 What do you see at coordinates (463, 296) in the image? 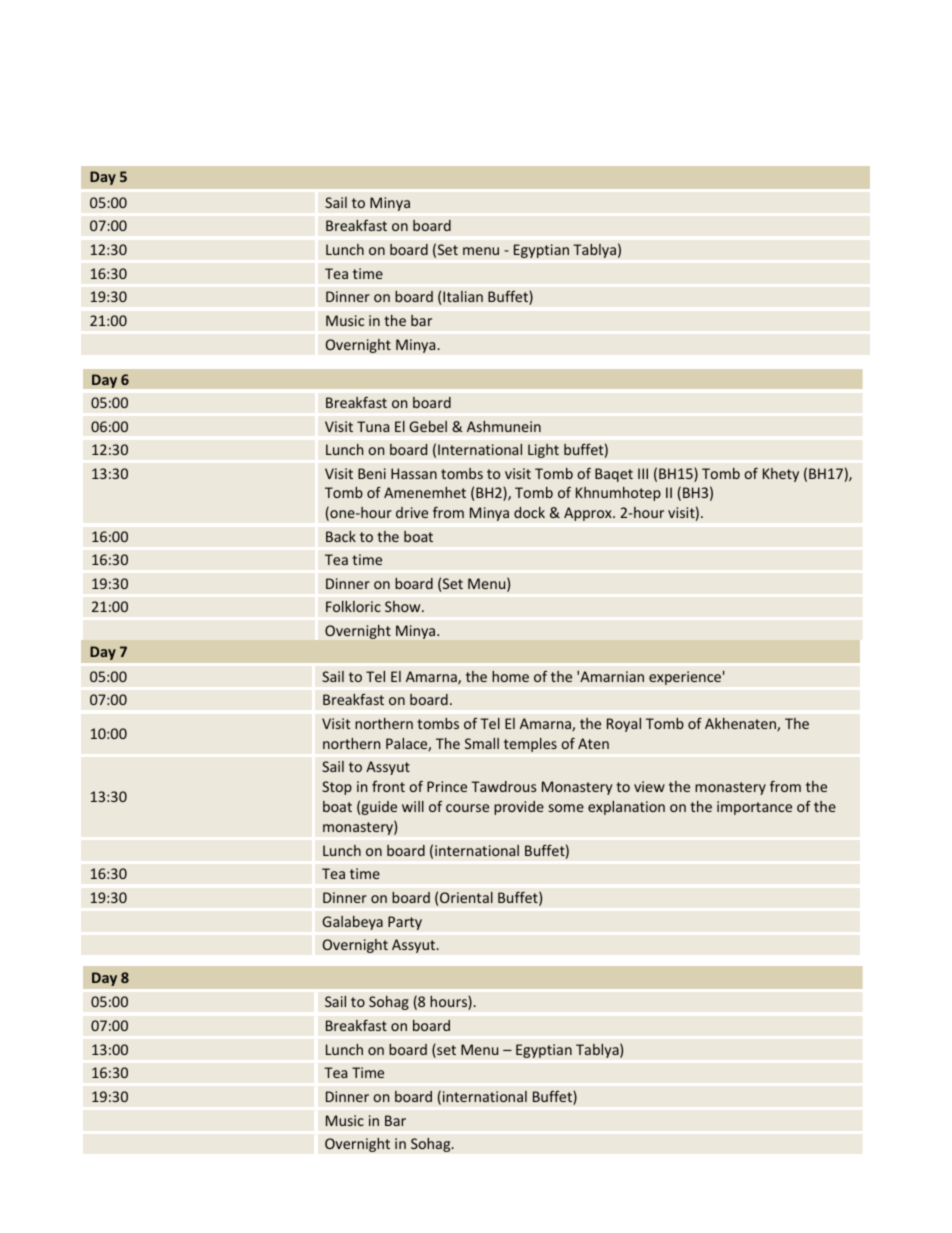
I see `Italian` at bounding box center [463, 296].
